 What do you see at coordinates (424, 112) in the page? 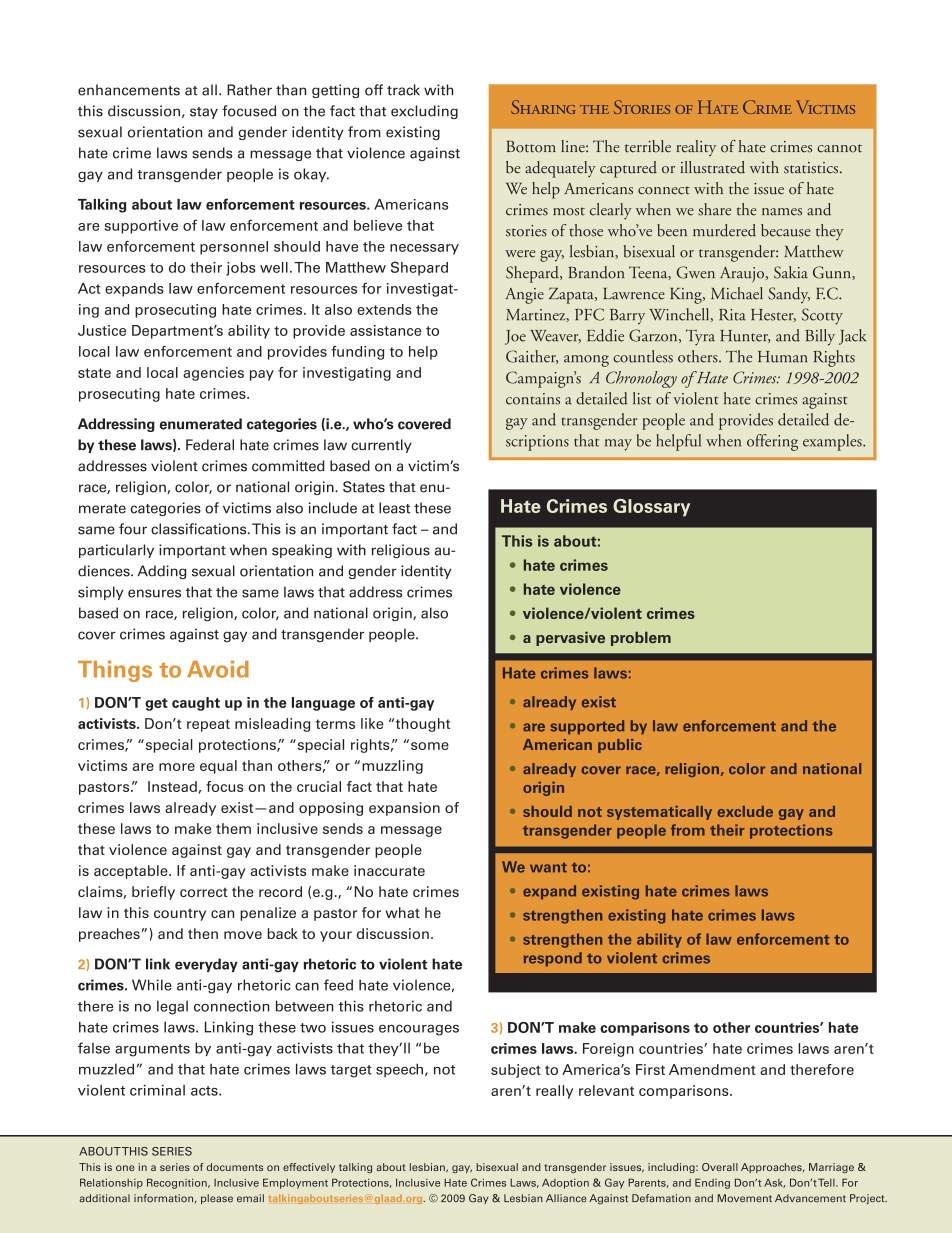
I see `excluding` at bounding box center [424, 112].
